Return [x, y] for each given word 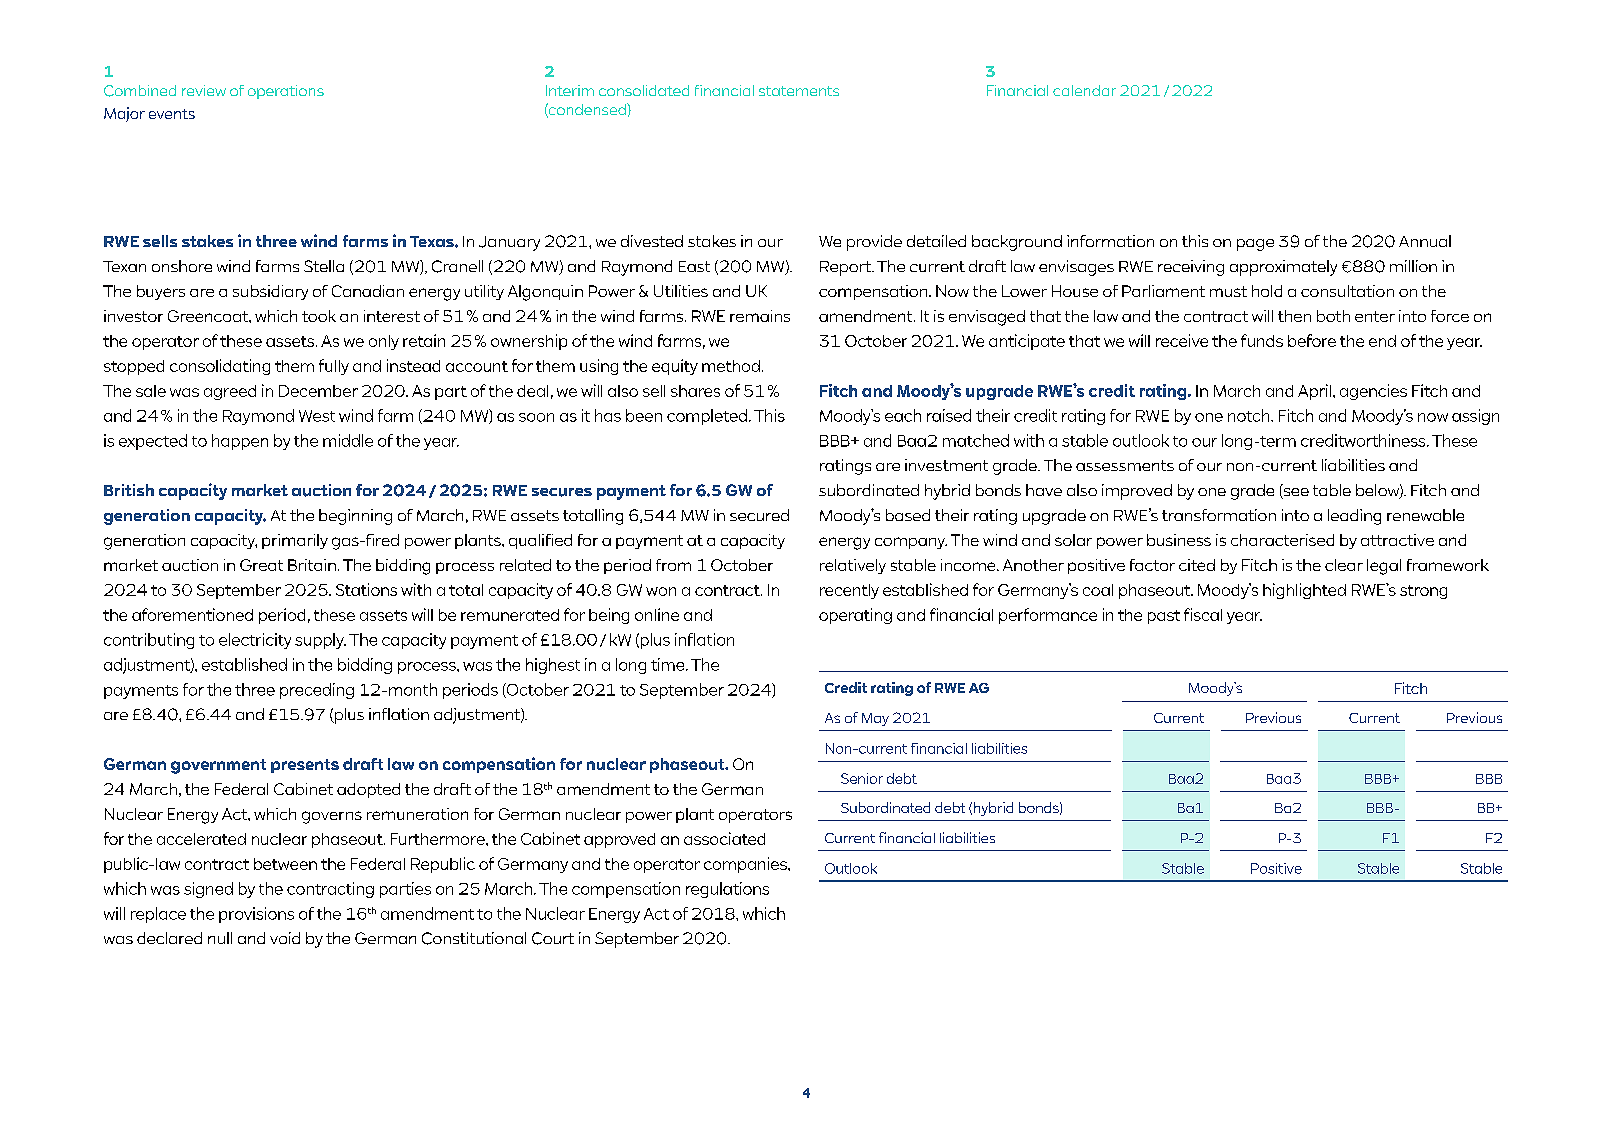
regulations [727, 890]
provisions [256, 915]
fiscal [1203, 614]
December [318, 391]
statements [799, 91]
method [731, 366]
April [1314, 392]
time [669, 664]
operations [286, 92]
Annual [1425, 241]
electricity [255, 641]
